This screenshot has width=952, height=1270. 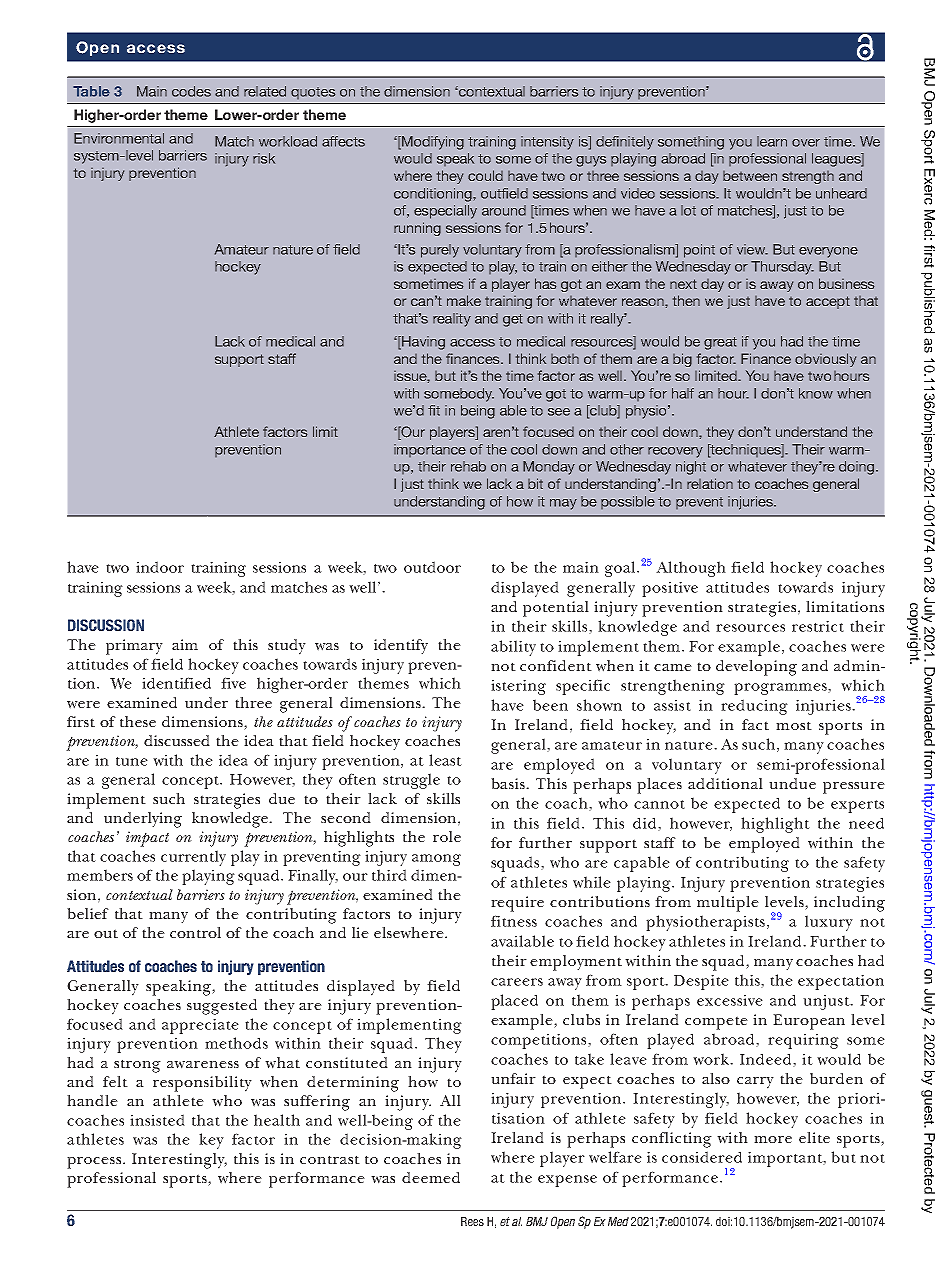 I want to click on could, so click(x=485, y=175).
